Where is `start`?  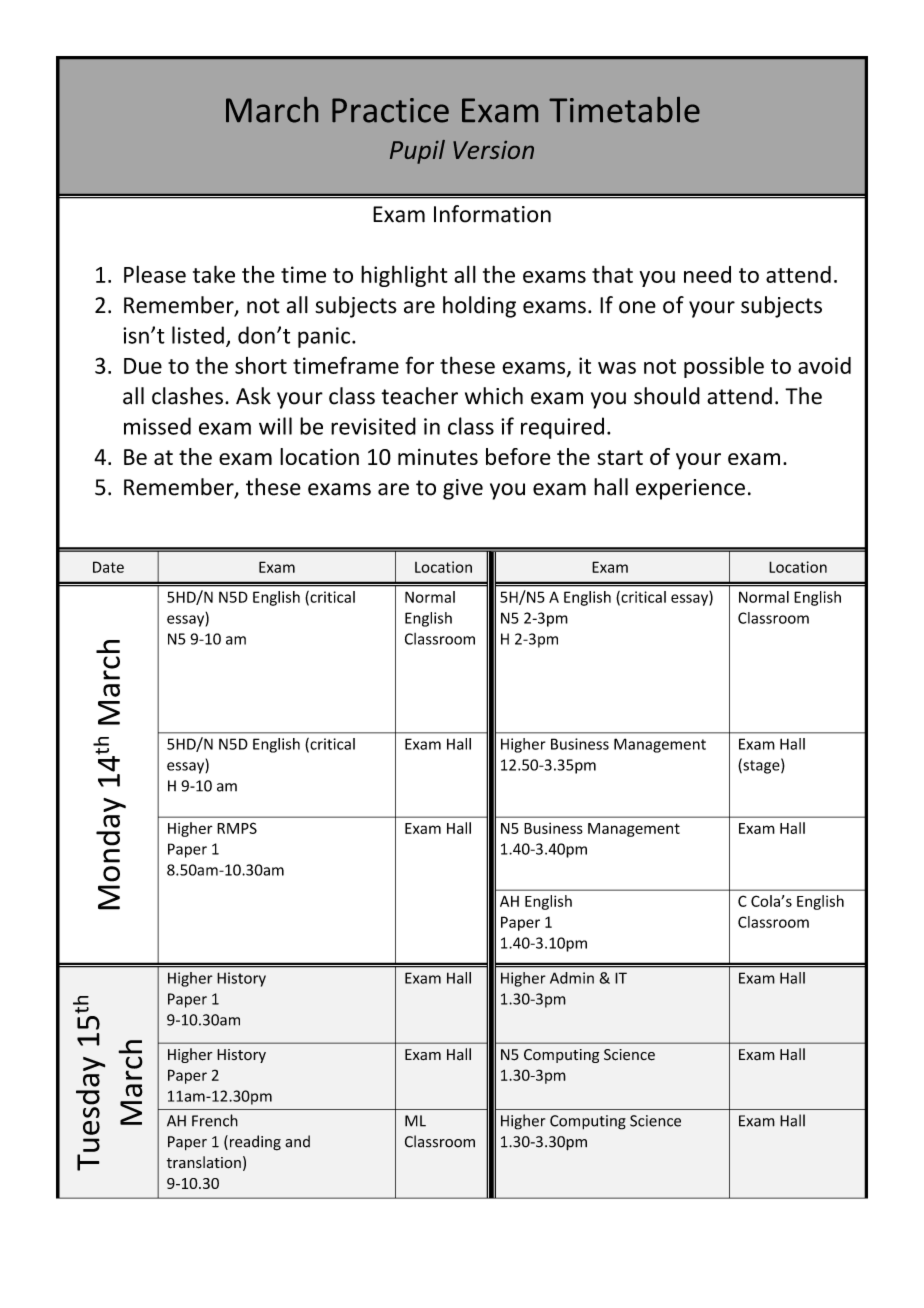 start is located at coordinates (620, 457).
